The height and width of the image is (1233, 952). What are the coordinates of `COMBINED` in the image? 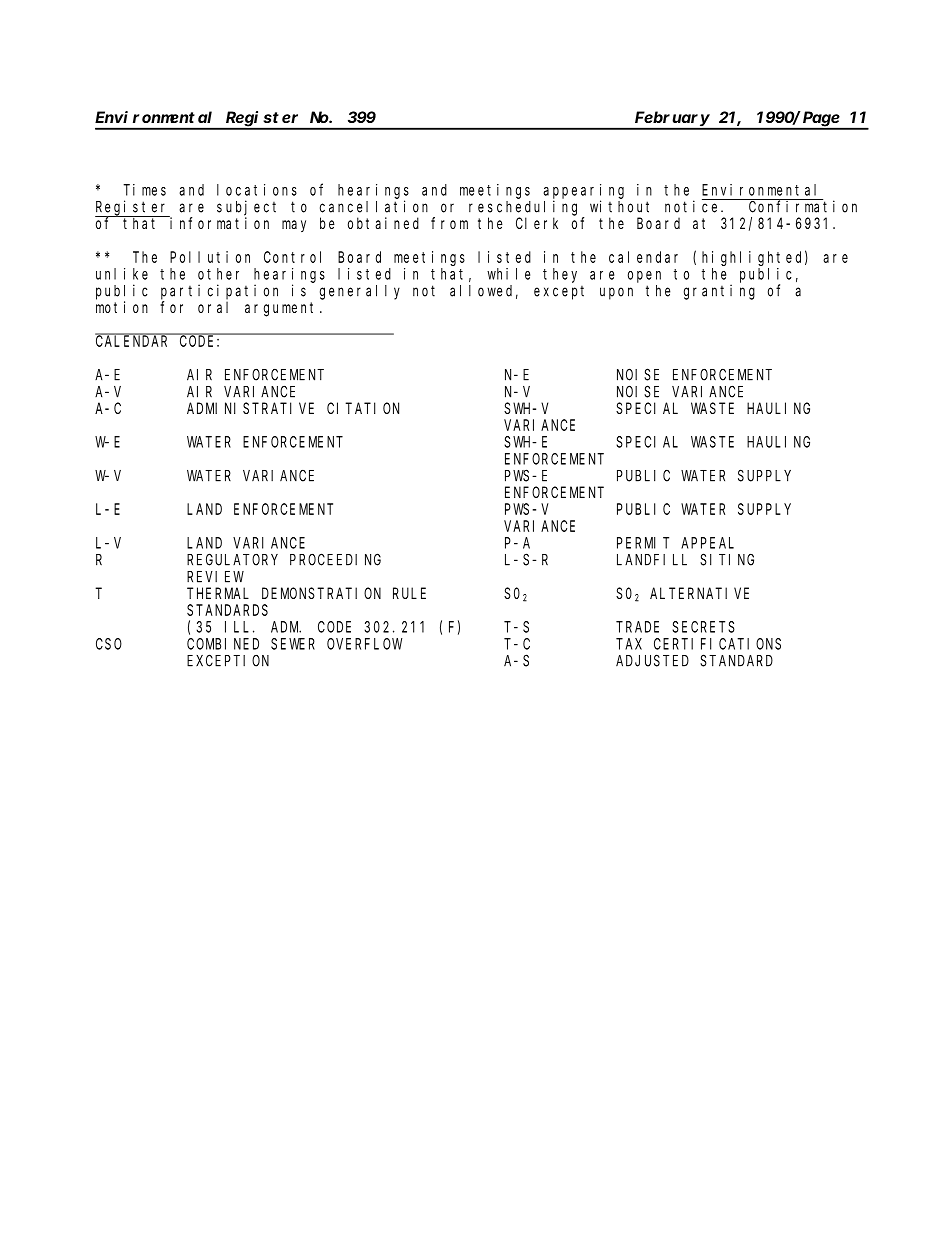 It's located at (223, 644).
